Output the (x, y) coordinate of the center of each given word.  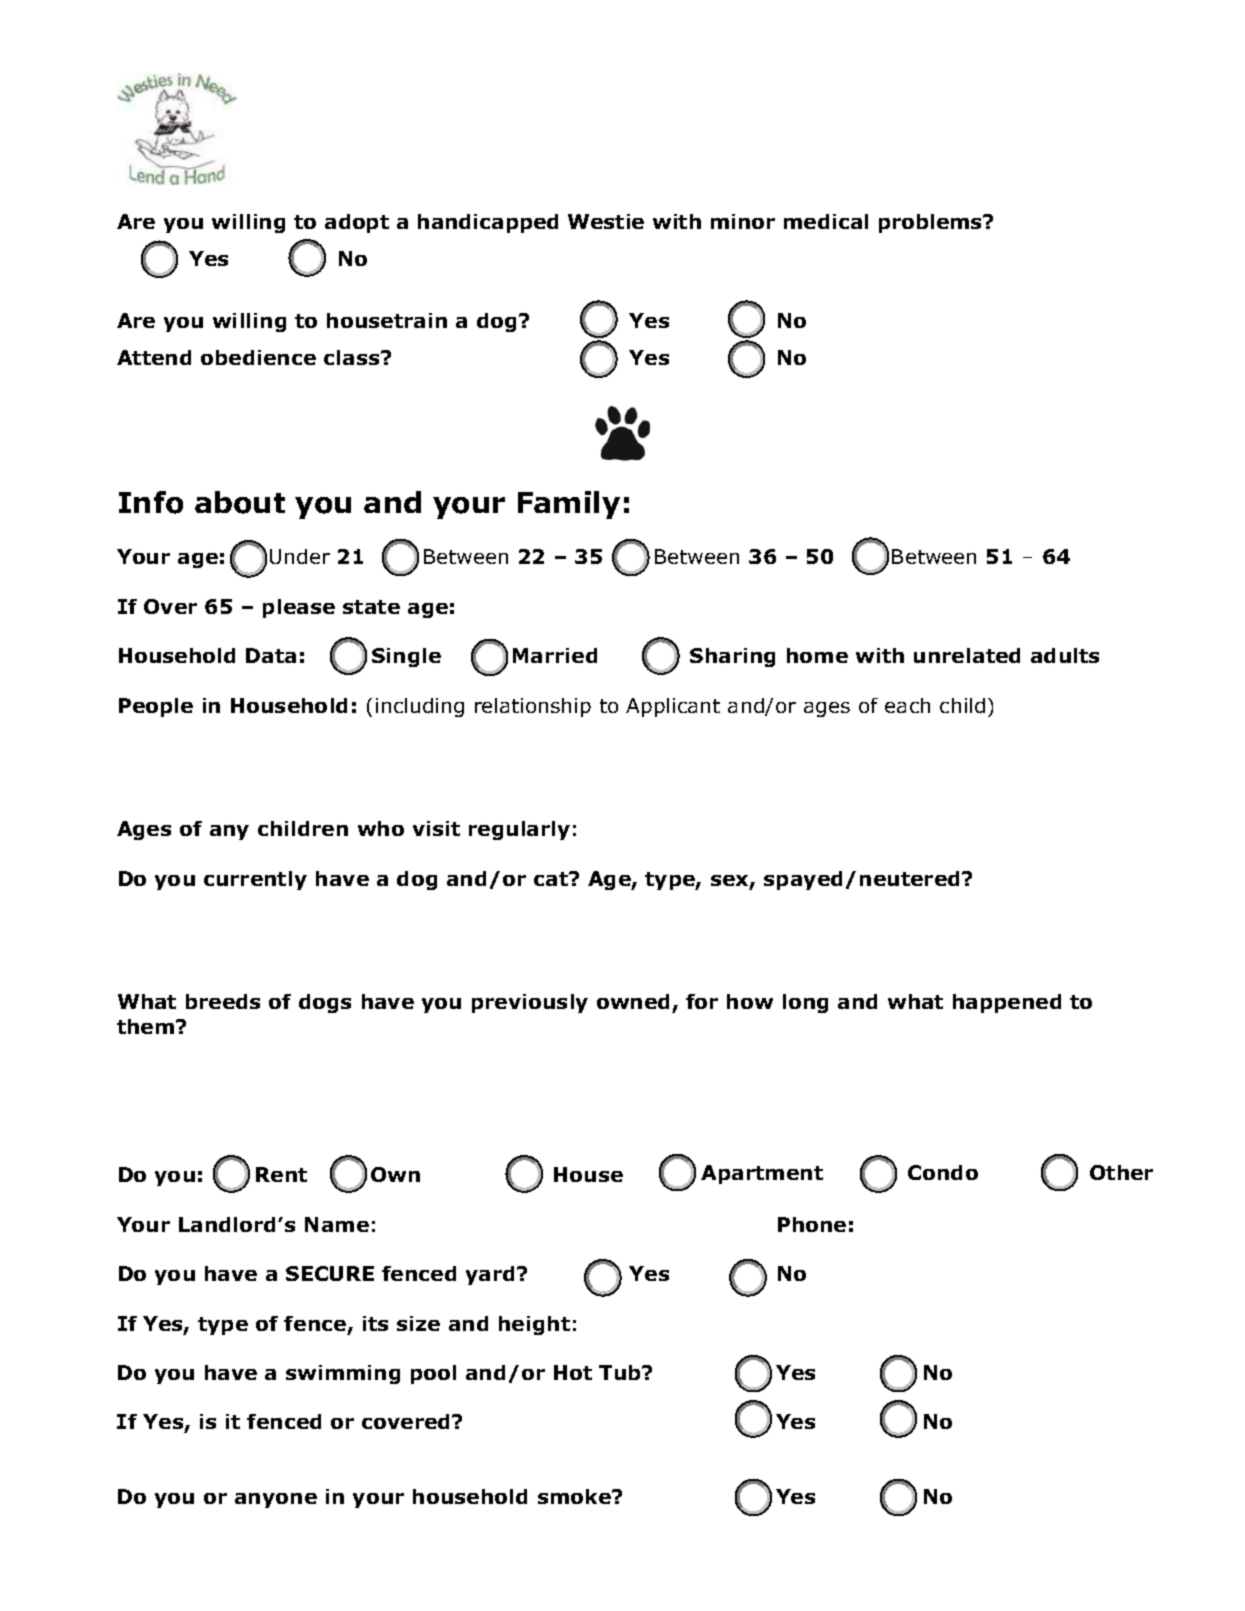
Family (569, 505)
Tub (621, 1372)
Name (337, 1224)
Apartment (762, 1174)
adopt (357, 223)
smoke (575, 1496)
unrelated (967, 655)
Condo (943, 1172)
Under (300, 556)
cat (552, 879)
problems (932, 223)
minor (743, 221)
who (381, 828)
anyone (276, 1500)
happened (1007, 1003)
